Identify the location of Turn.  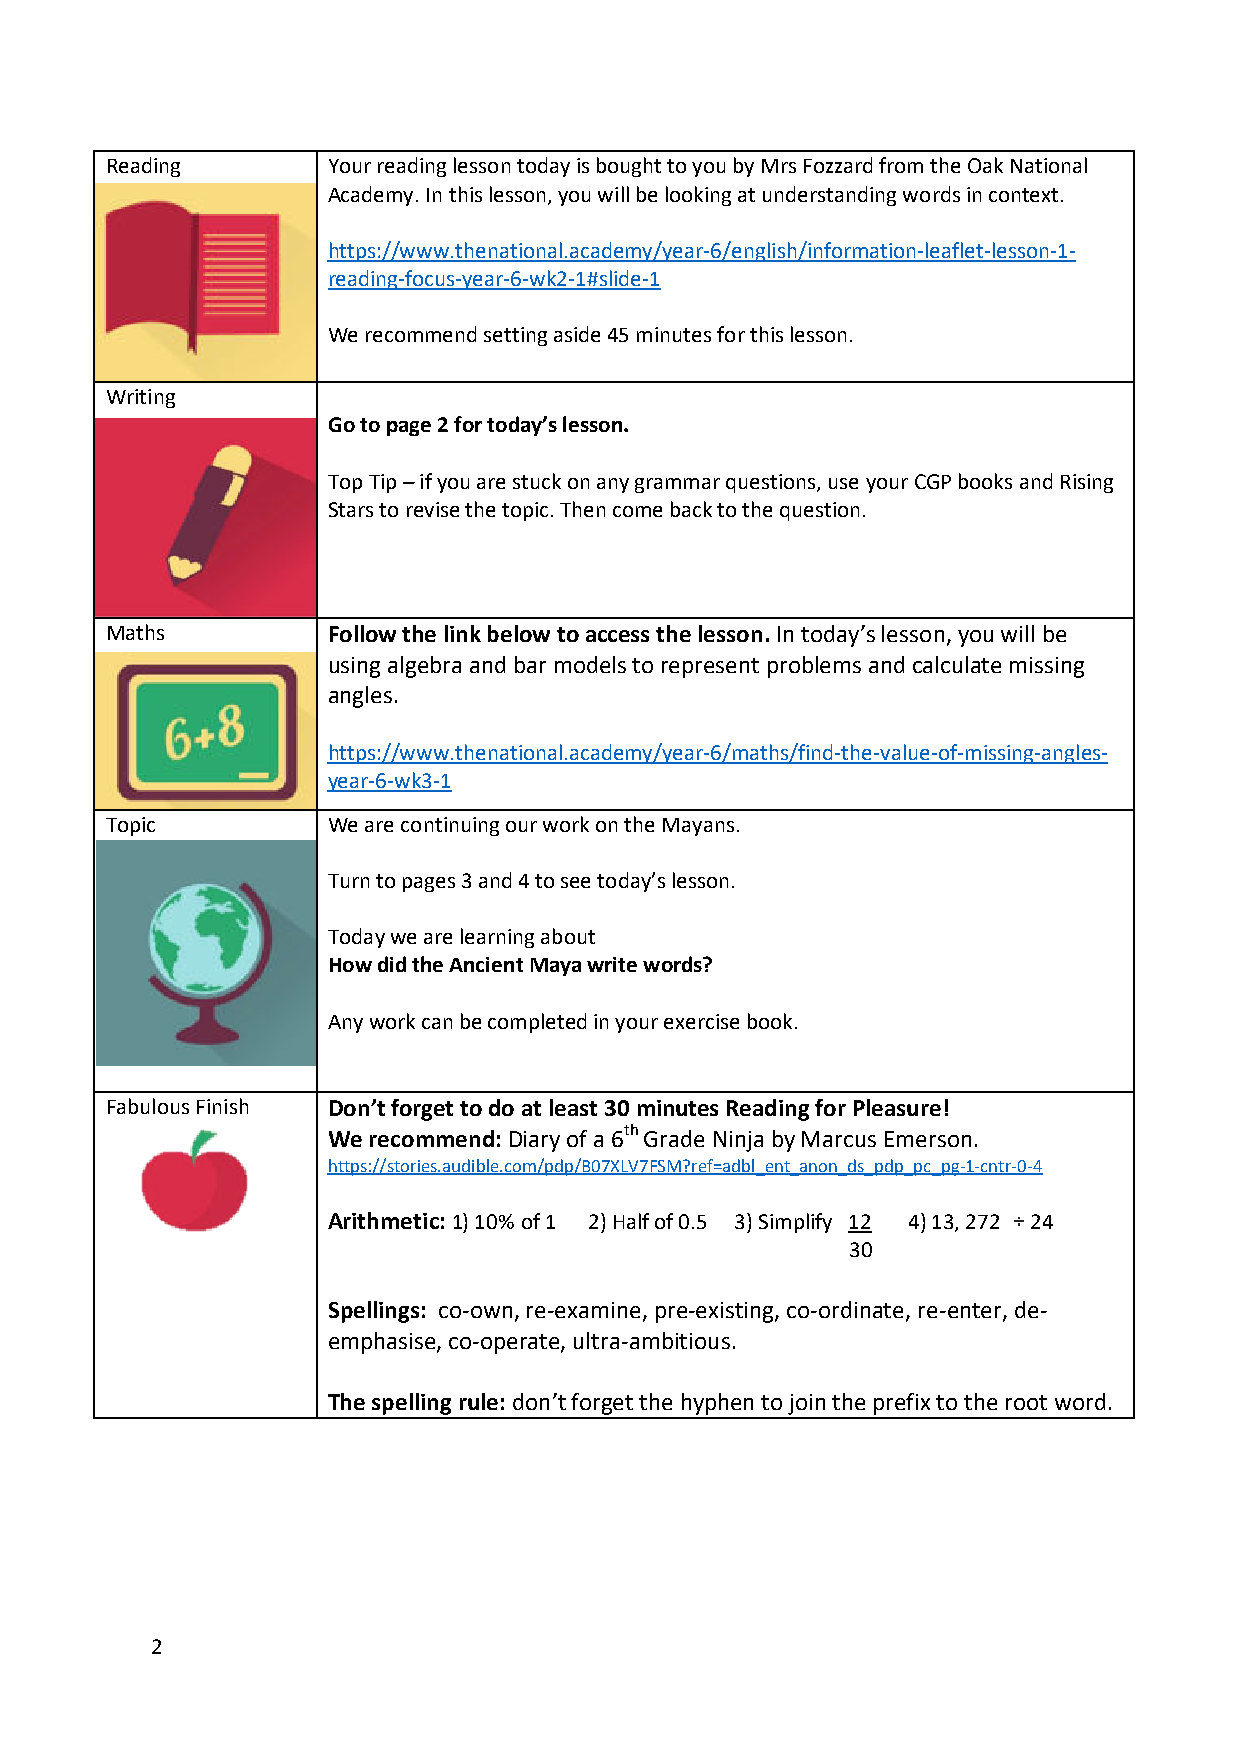
(348, 881).
